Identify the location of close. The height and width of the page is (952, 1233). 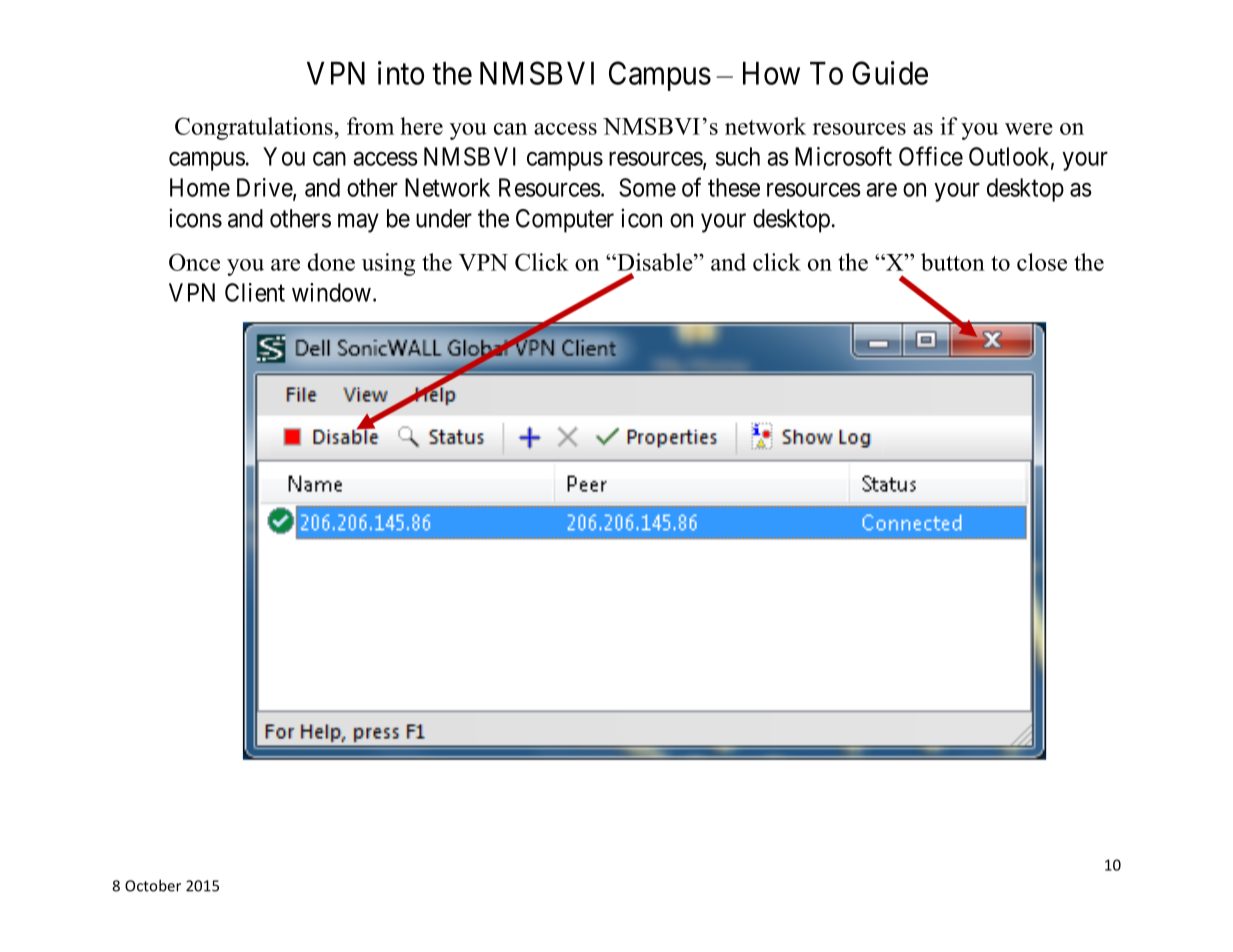
(1042, 262).
